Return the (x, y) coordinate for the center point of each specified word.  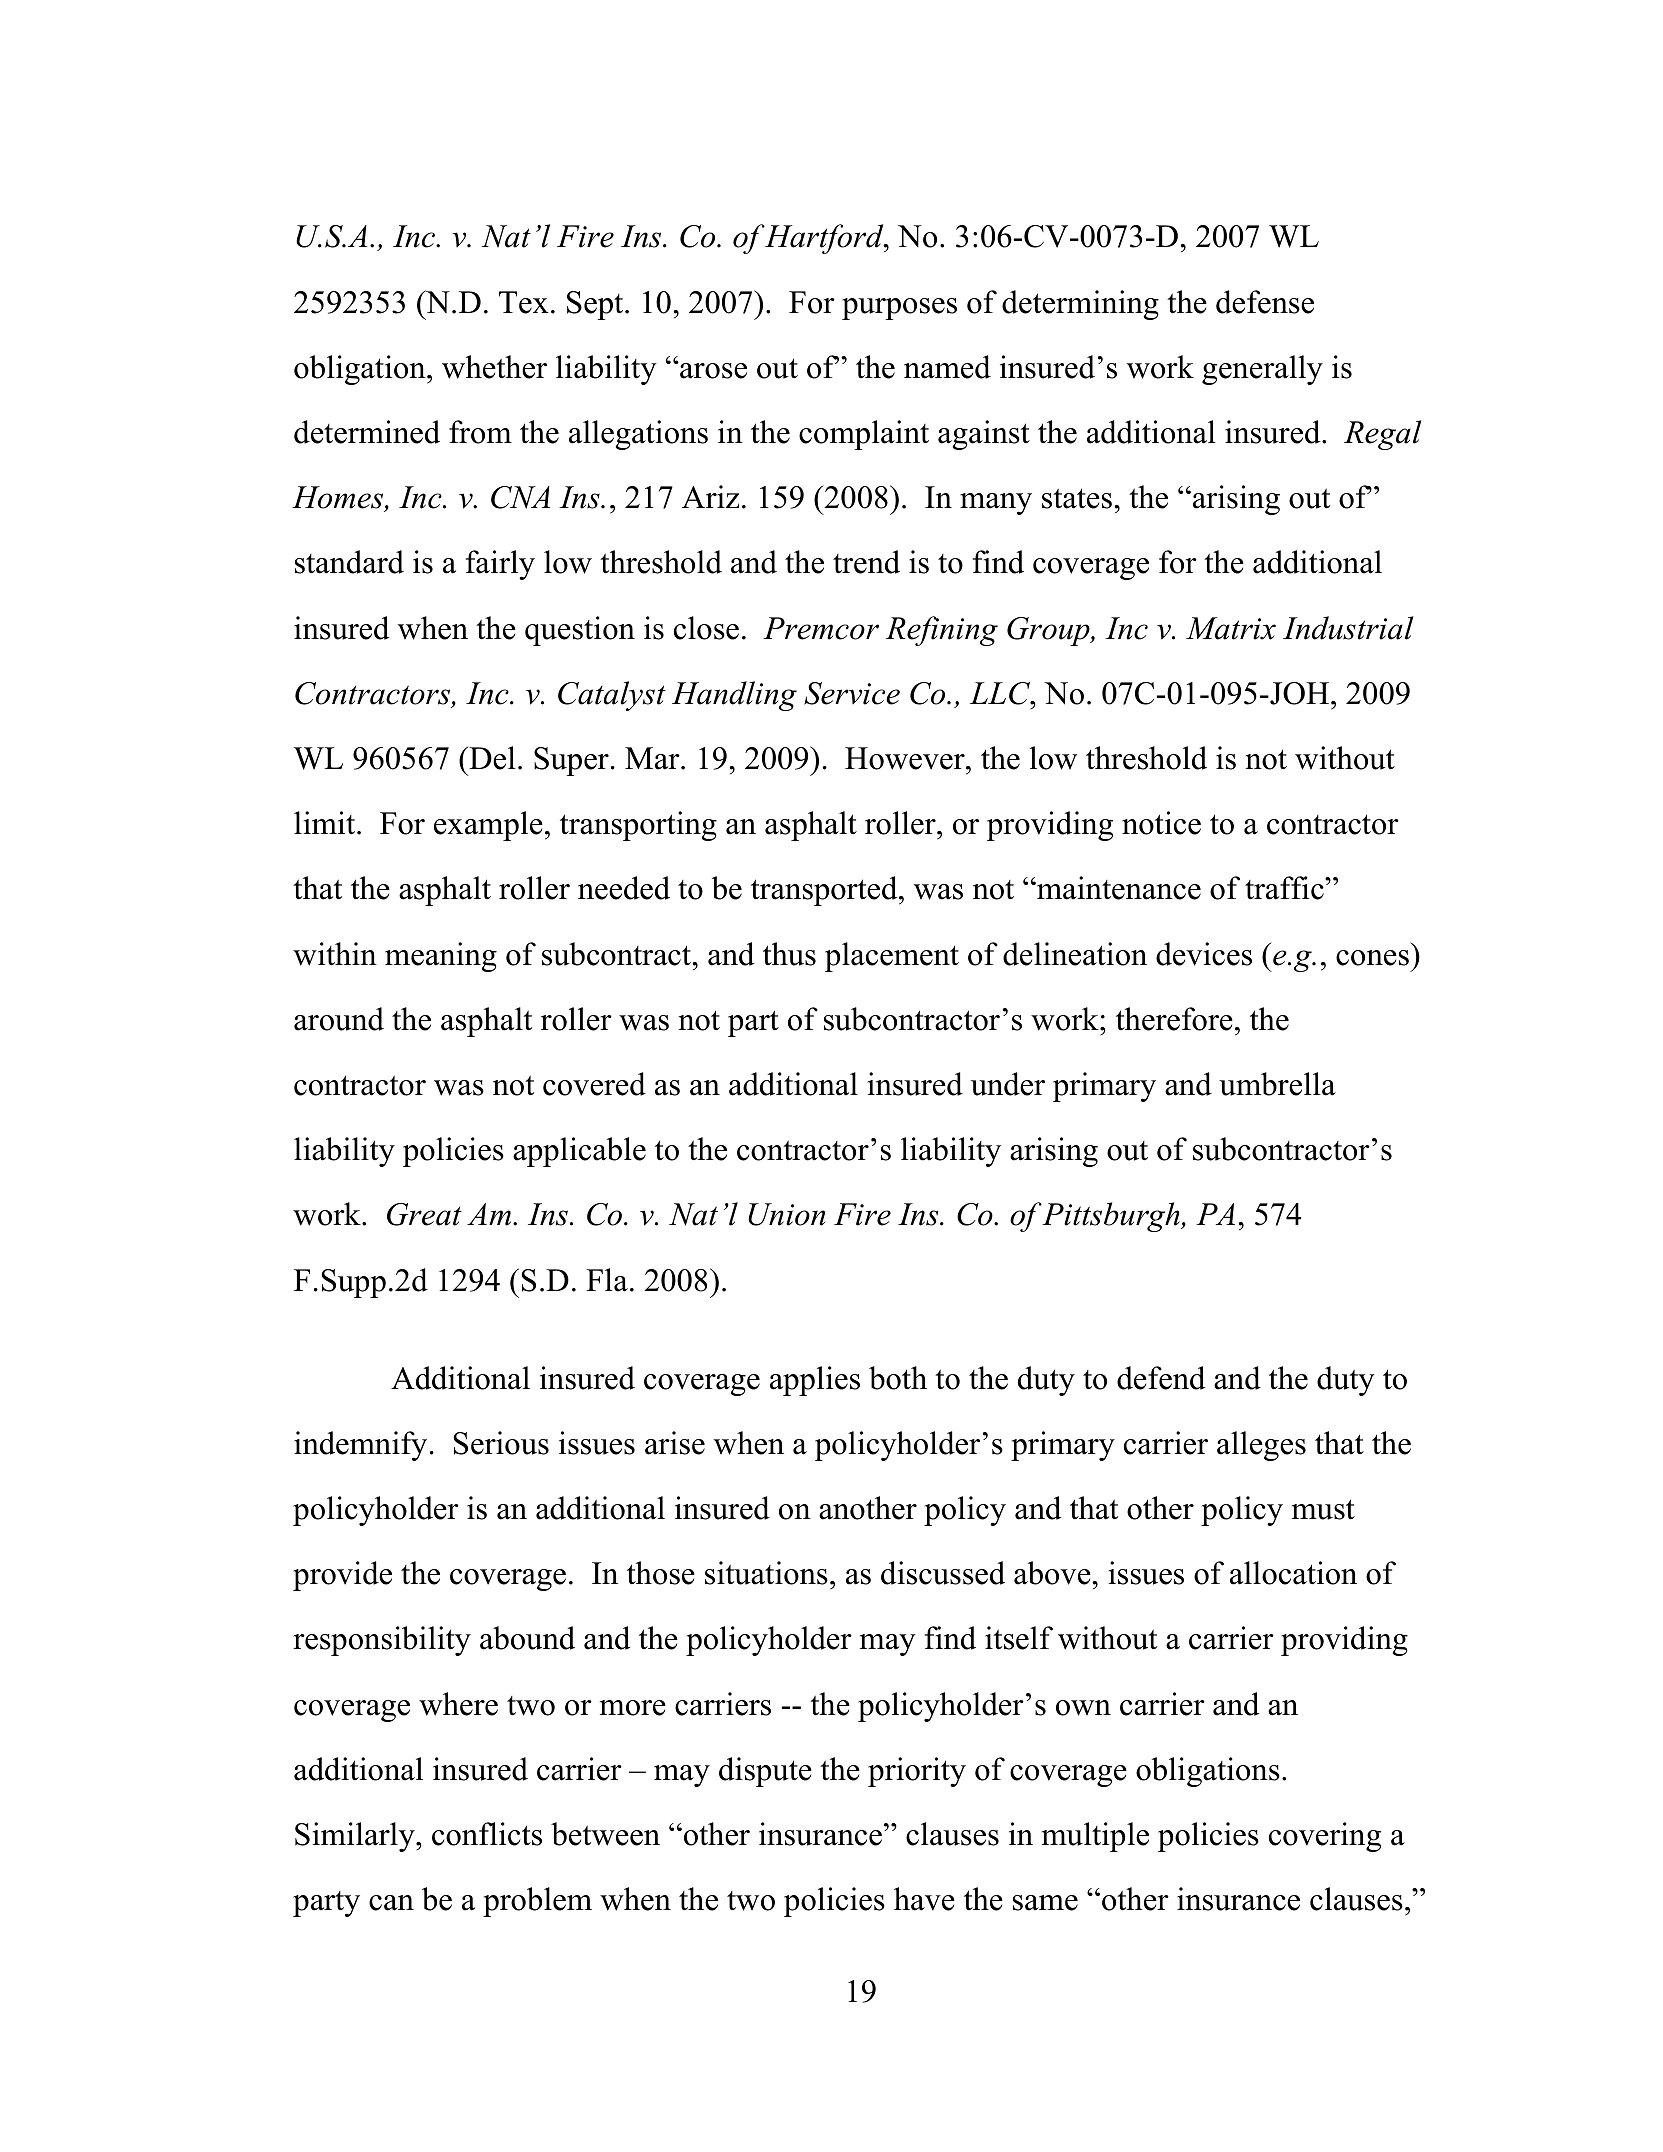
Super (571, 761)
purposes (899, 309)
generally (1262, 370)
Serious (501, 1443)
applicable (579, 1152)
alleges (1261, 1446)
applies (815, 1381)
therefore (1174, 1019)
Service (852, 693)
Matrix (1231, 628)
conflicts (487, 1834)
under (1008, 1084)
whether (494, 367)
